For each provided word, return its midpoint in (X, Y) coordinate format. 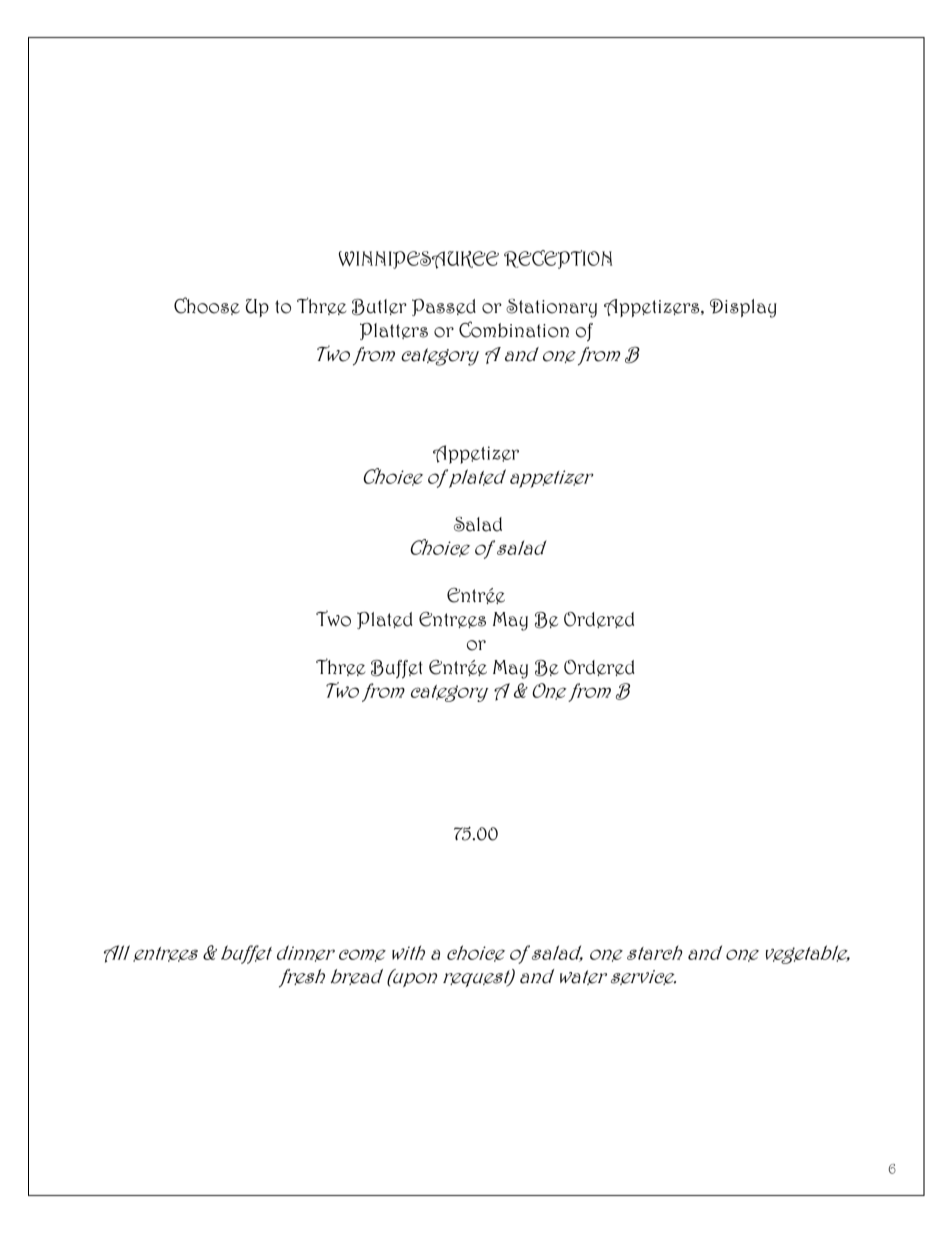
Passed (444, 307)
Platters (394, 331)
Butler (379, 307)
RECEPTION (558, 259)
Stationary (551, 308)
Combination (514, 329)
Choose (207, 306)
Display (743, 308)
